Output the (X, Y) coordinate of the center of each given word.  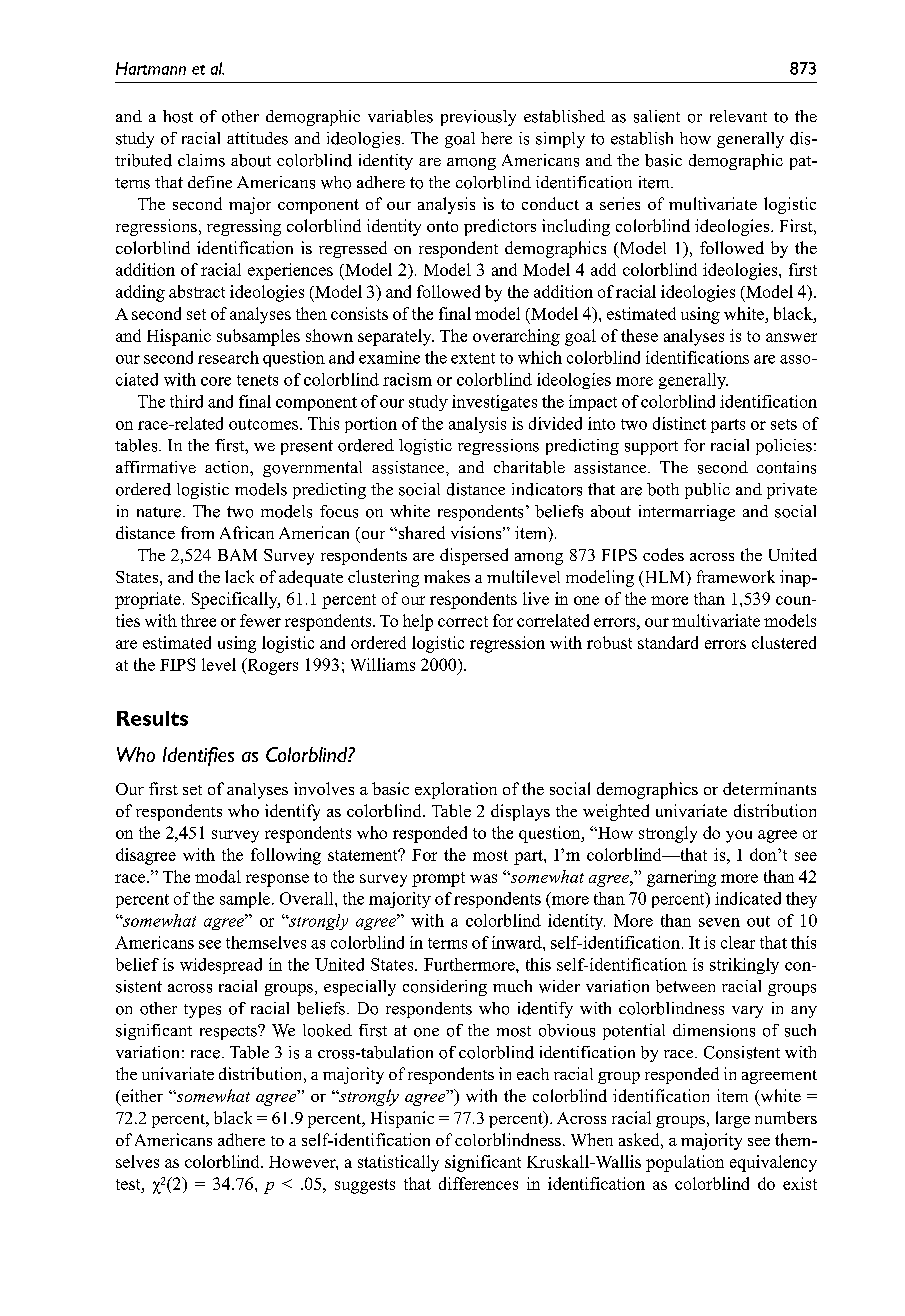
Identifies (198, 756)
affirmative (156, 467)
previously (478, 118)
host (178, 116)
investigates (494, 403)
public (707, 491)
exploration (456, 790)
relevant (738, 116)
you (739, 836)
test (129, 1184)
